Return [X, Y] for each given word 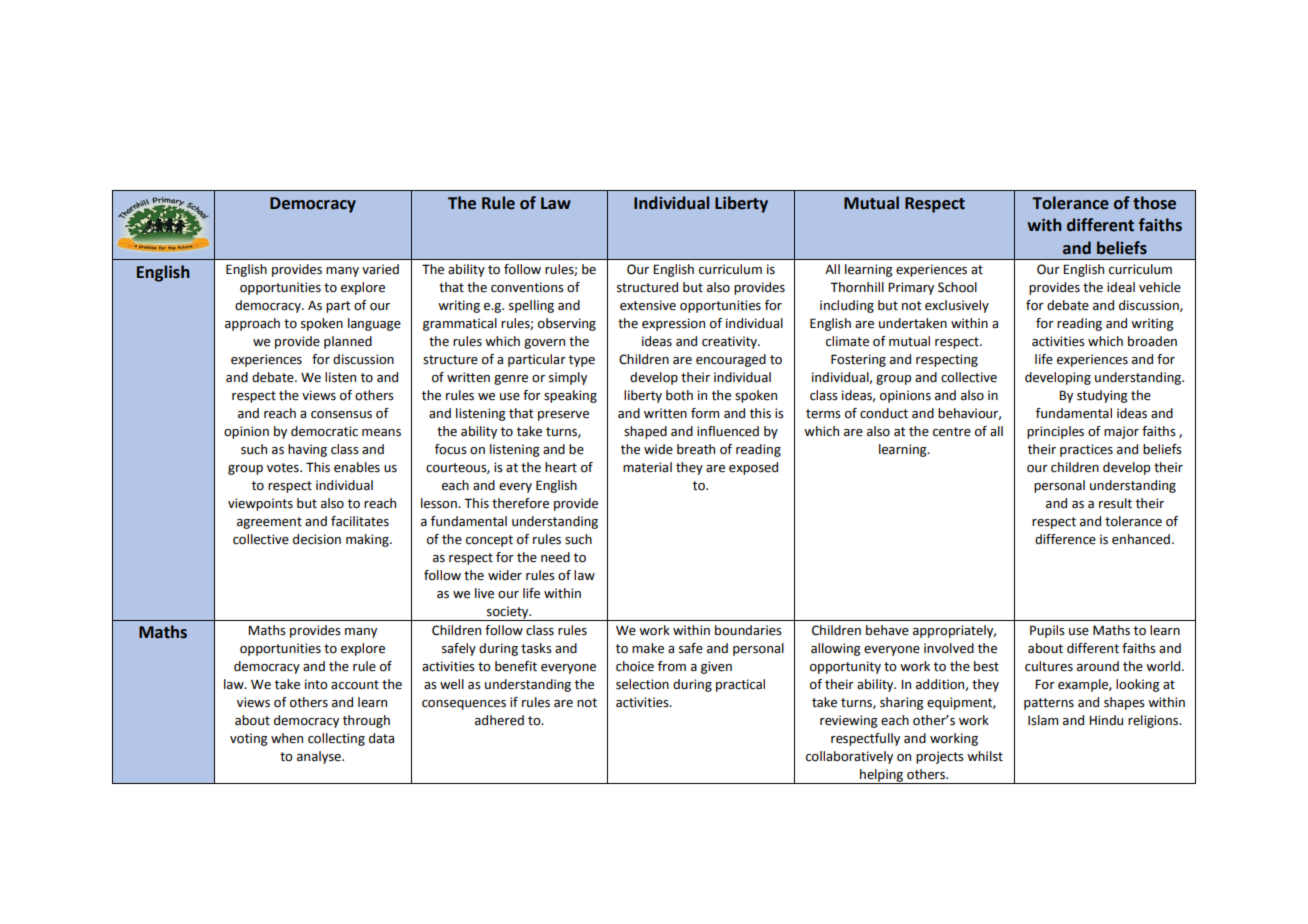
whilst [985, 756]
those [1154, 203]
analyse [320, 757]
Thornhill [857, 287]
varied [380, 269]
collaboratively [849, 757]
